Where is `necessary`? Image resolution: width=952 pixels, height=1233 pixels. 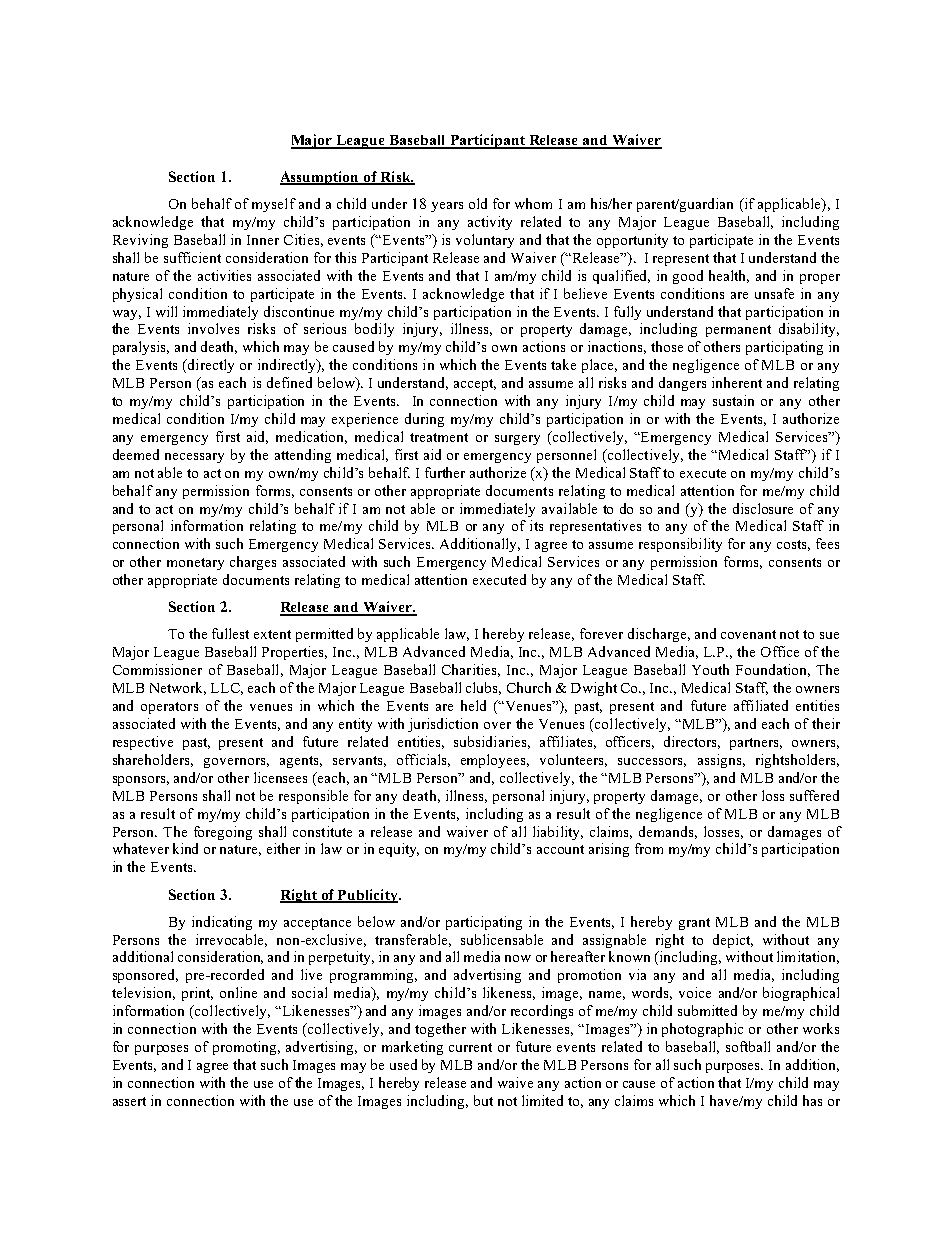
necessary is located at coordinates (194, 458).
